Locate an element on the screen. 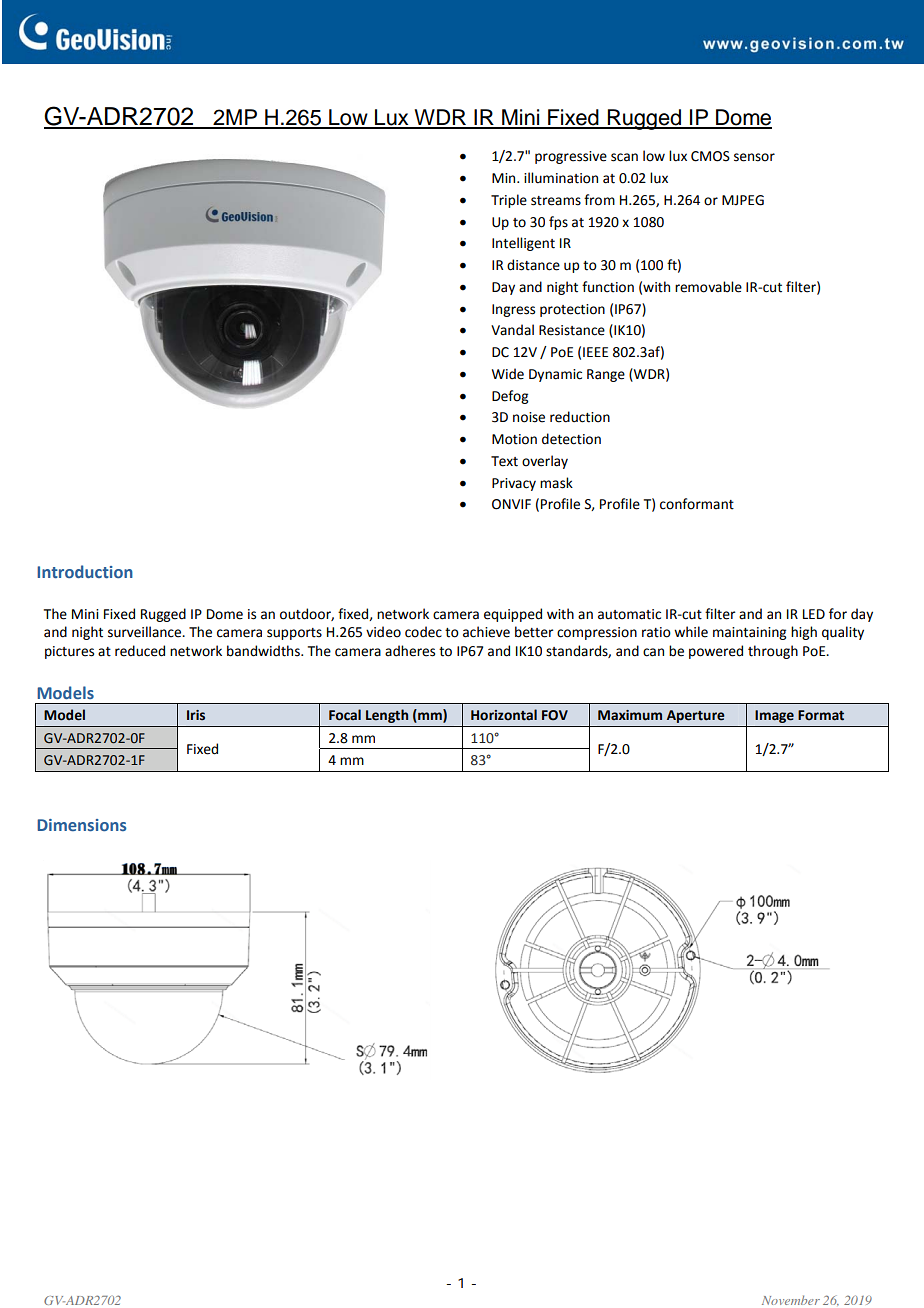 The image size is (924, 1308). November is located at coordinates (791, 1300).
